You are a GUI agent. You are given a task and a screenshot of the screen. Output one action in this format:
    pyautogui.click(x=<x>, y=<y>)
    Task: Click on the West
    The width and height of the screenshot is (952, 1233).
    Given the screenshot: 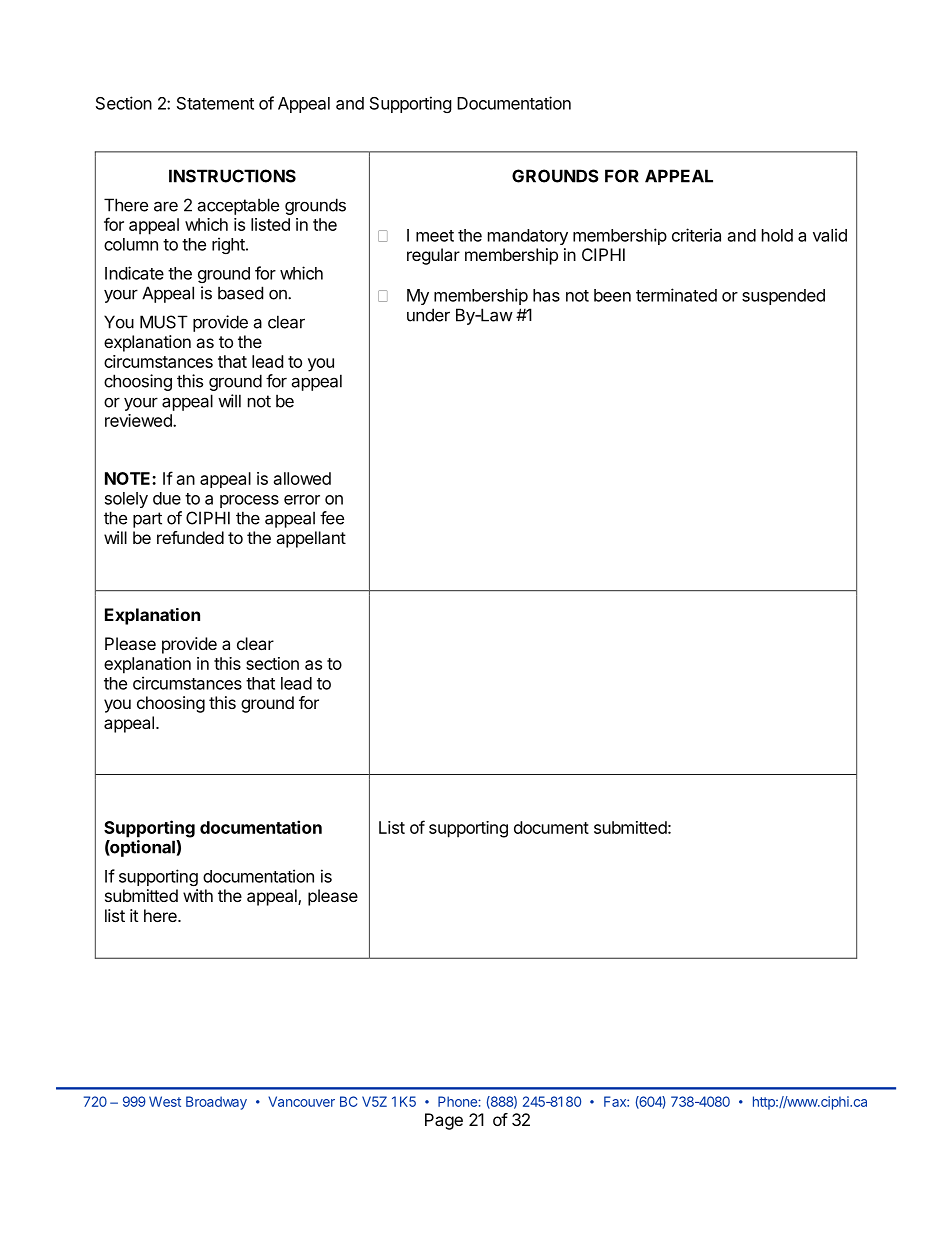 What is the action you would take?
    pyautogui.click(x=165, y=1101)
